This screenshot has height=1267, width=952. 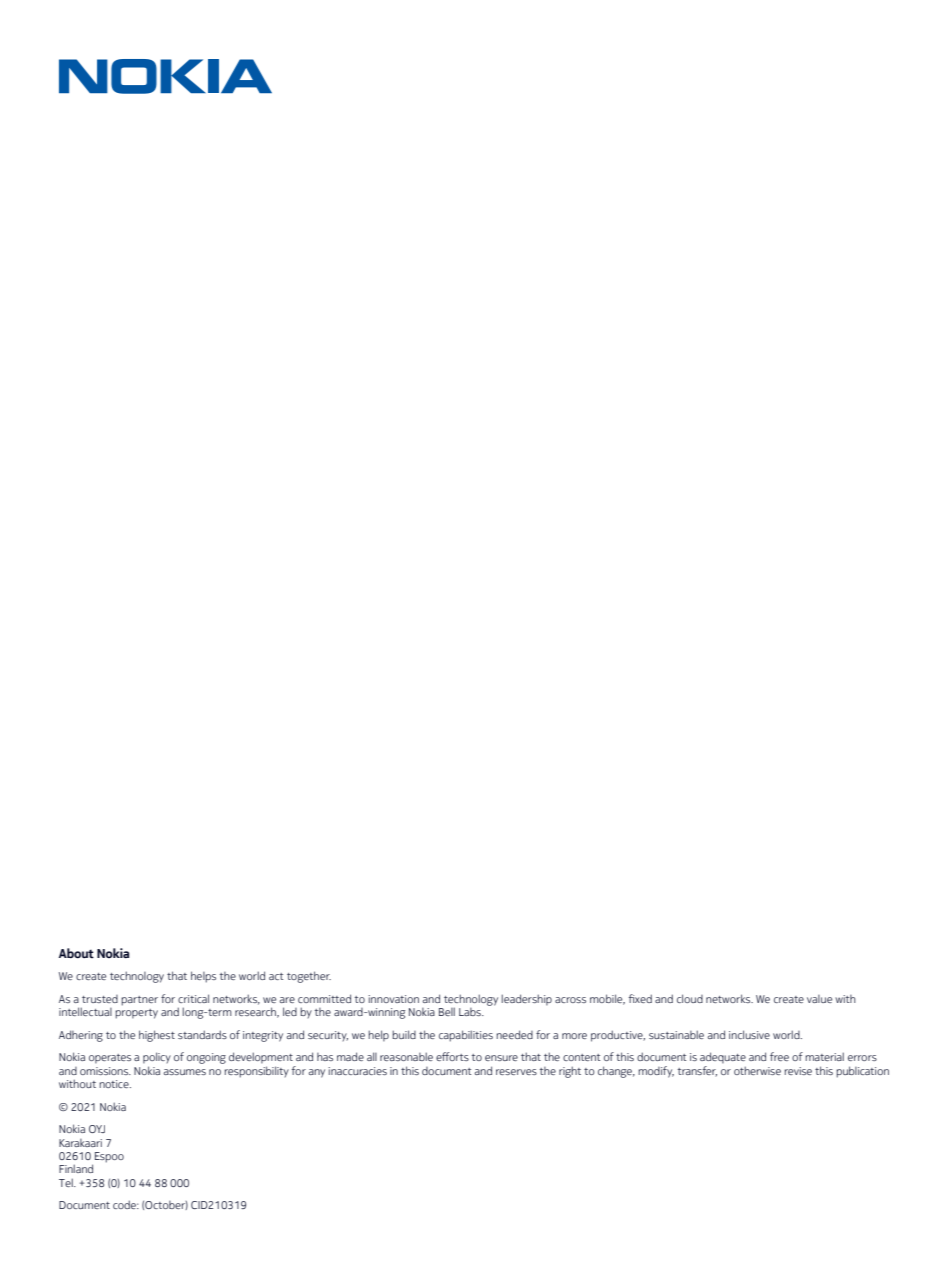 What do you see at coordinates (309, 977) in the screenshot?
I see `together` at bounding box center [309, 977].
